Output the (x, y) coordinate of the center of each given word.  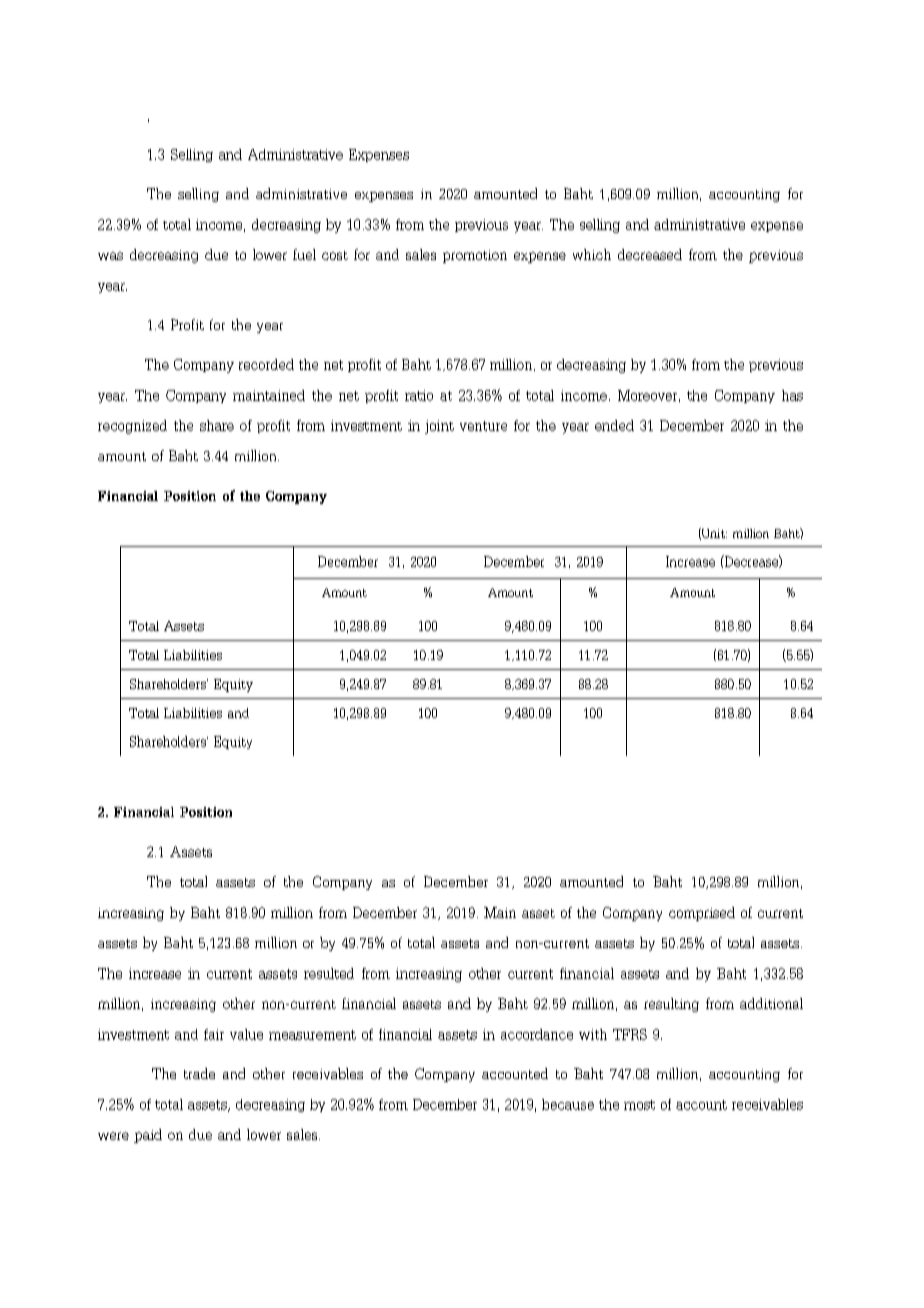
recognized (132, 427)
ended (614, 425)
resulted (329, 973)
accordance (537, 1034)
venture (483, 426)
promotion (475, 256)
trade (199, 1073)
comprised (702, 914)
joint (439, 427)
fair (214, 1034)
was (110, 256)
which (592, 254)
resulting (671, 1005)
